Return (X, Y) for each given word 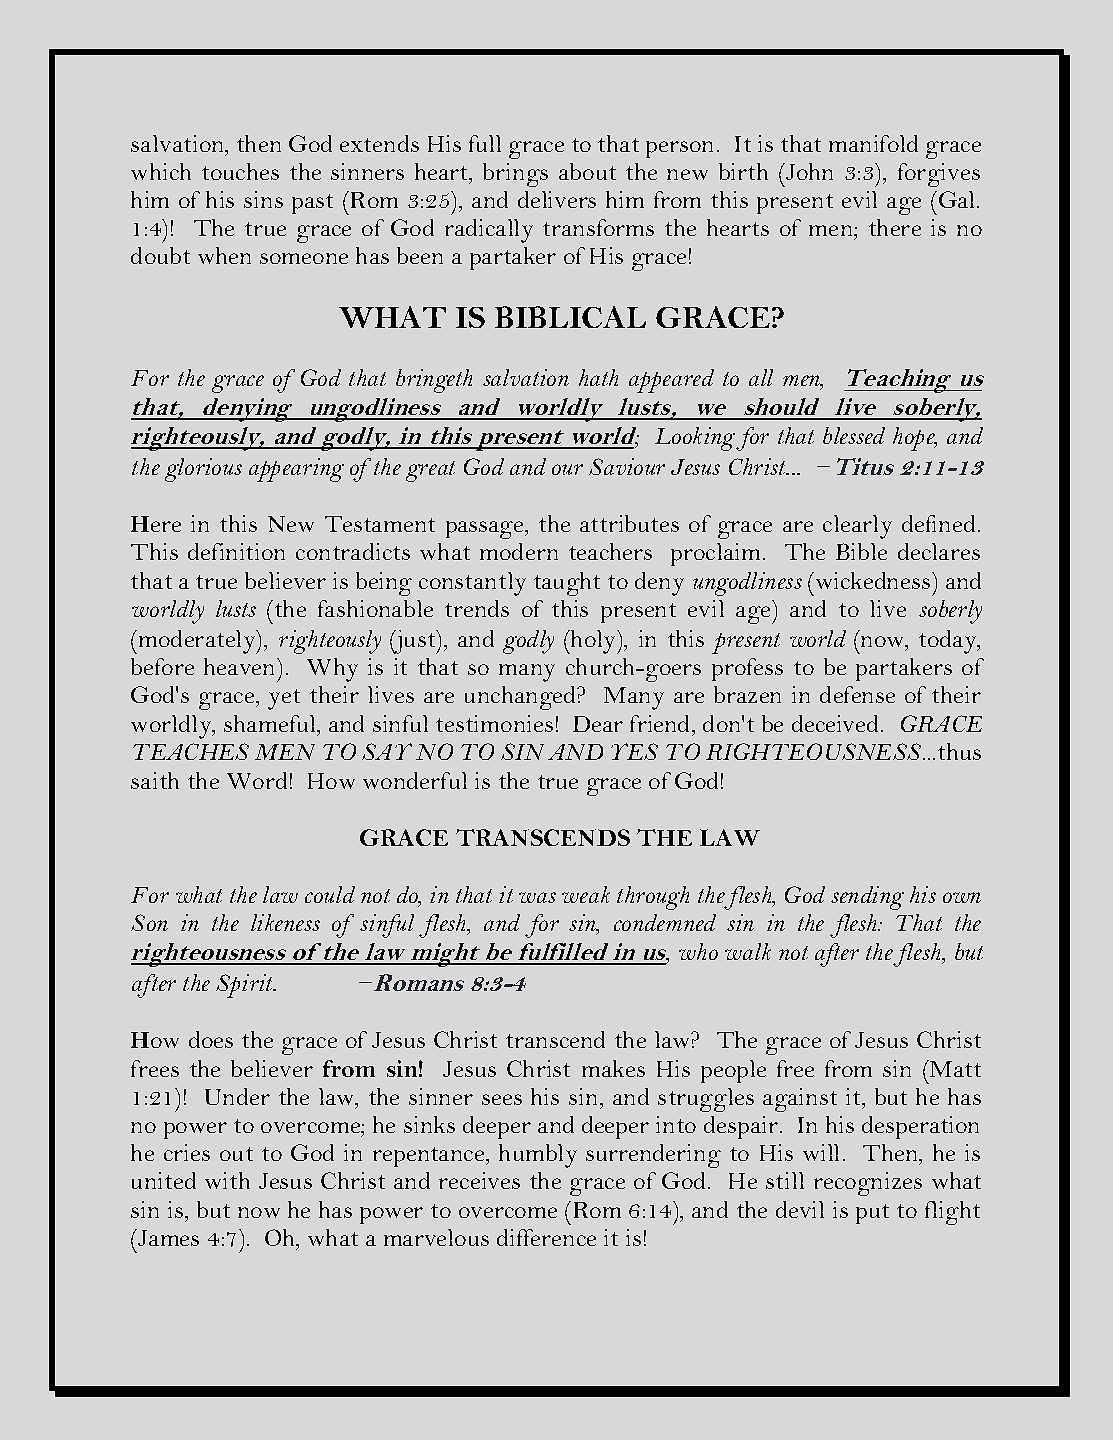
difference (546, 1237)
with (227, 1180)
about (587, 171)
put (872, 1214)
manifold (873, 143)
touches (240, 171)
